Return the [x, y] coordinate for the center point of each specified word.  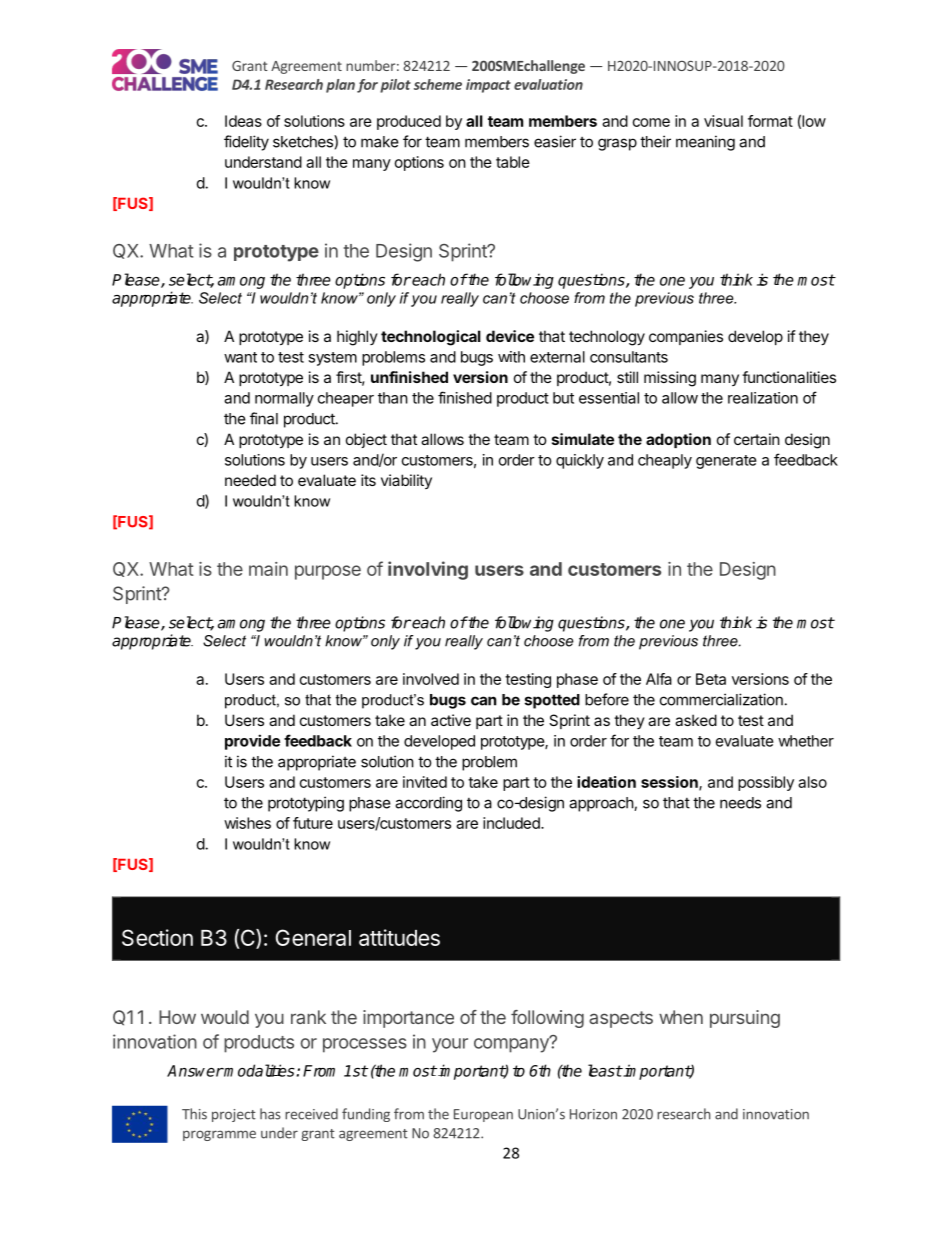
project [234, 1115]
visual [723, 121]
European [483, 1115]
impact [488, 86]
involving [428, 570]
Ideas [243, 121]
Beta [711, 679]
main [268, 569]
